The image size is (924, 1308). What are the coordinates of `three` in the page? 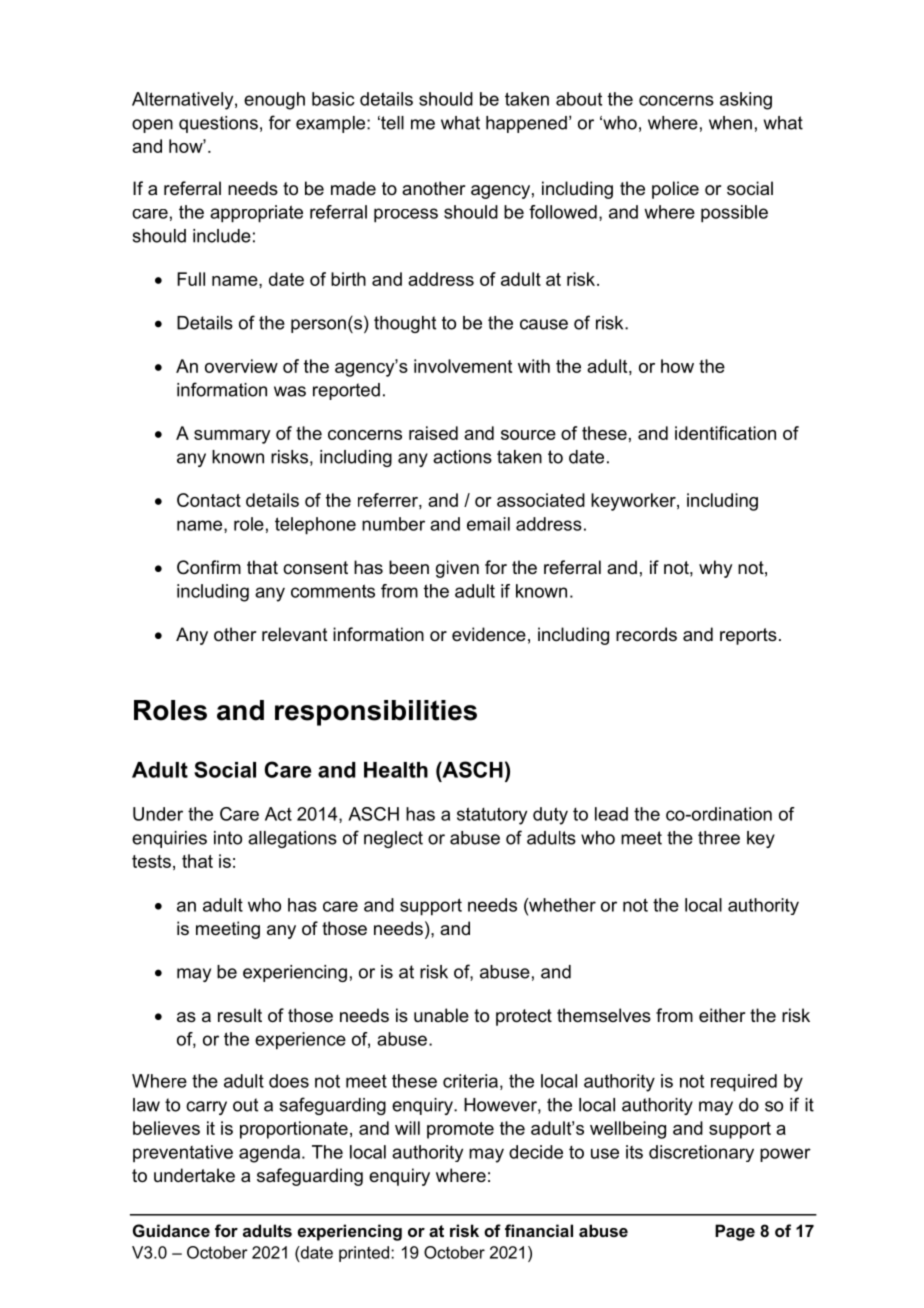 It's located at (719, 838).
